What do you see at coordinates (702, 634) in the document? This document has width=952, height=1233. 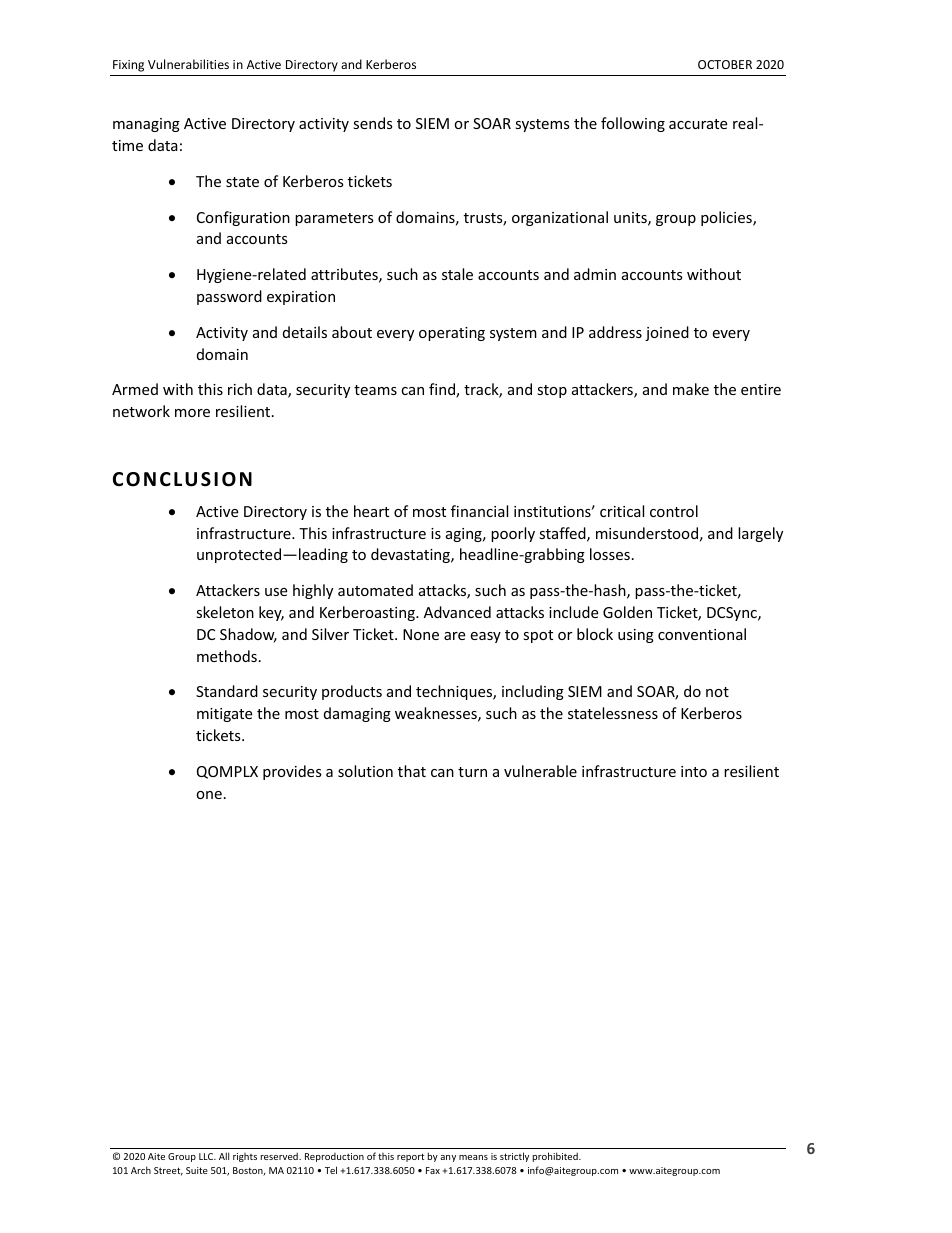 I see `conventional` at bounding box center [702, 634].
